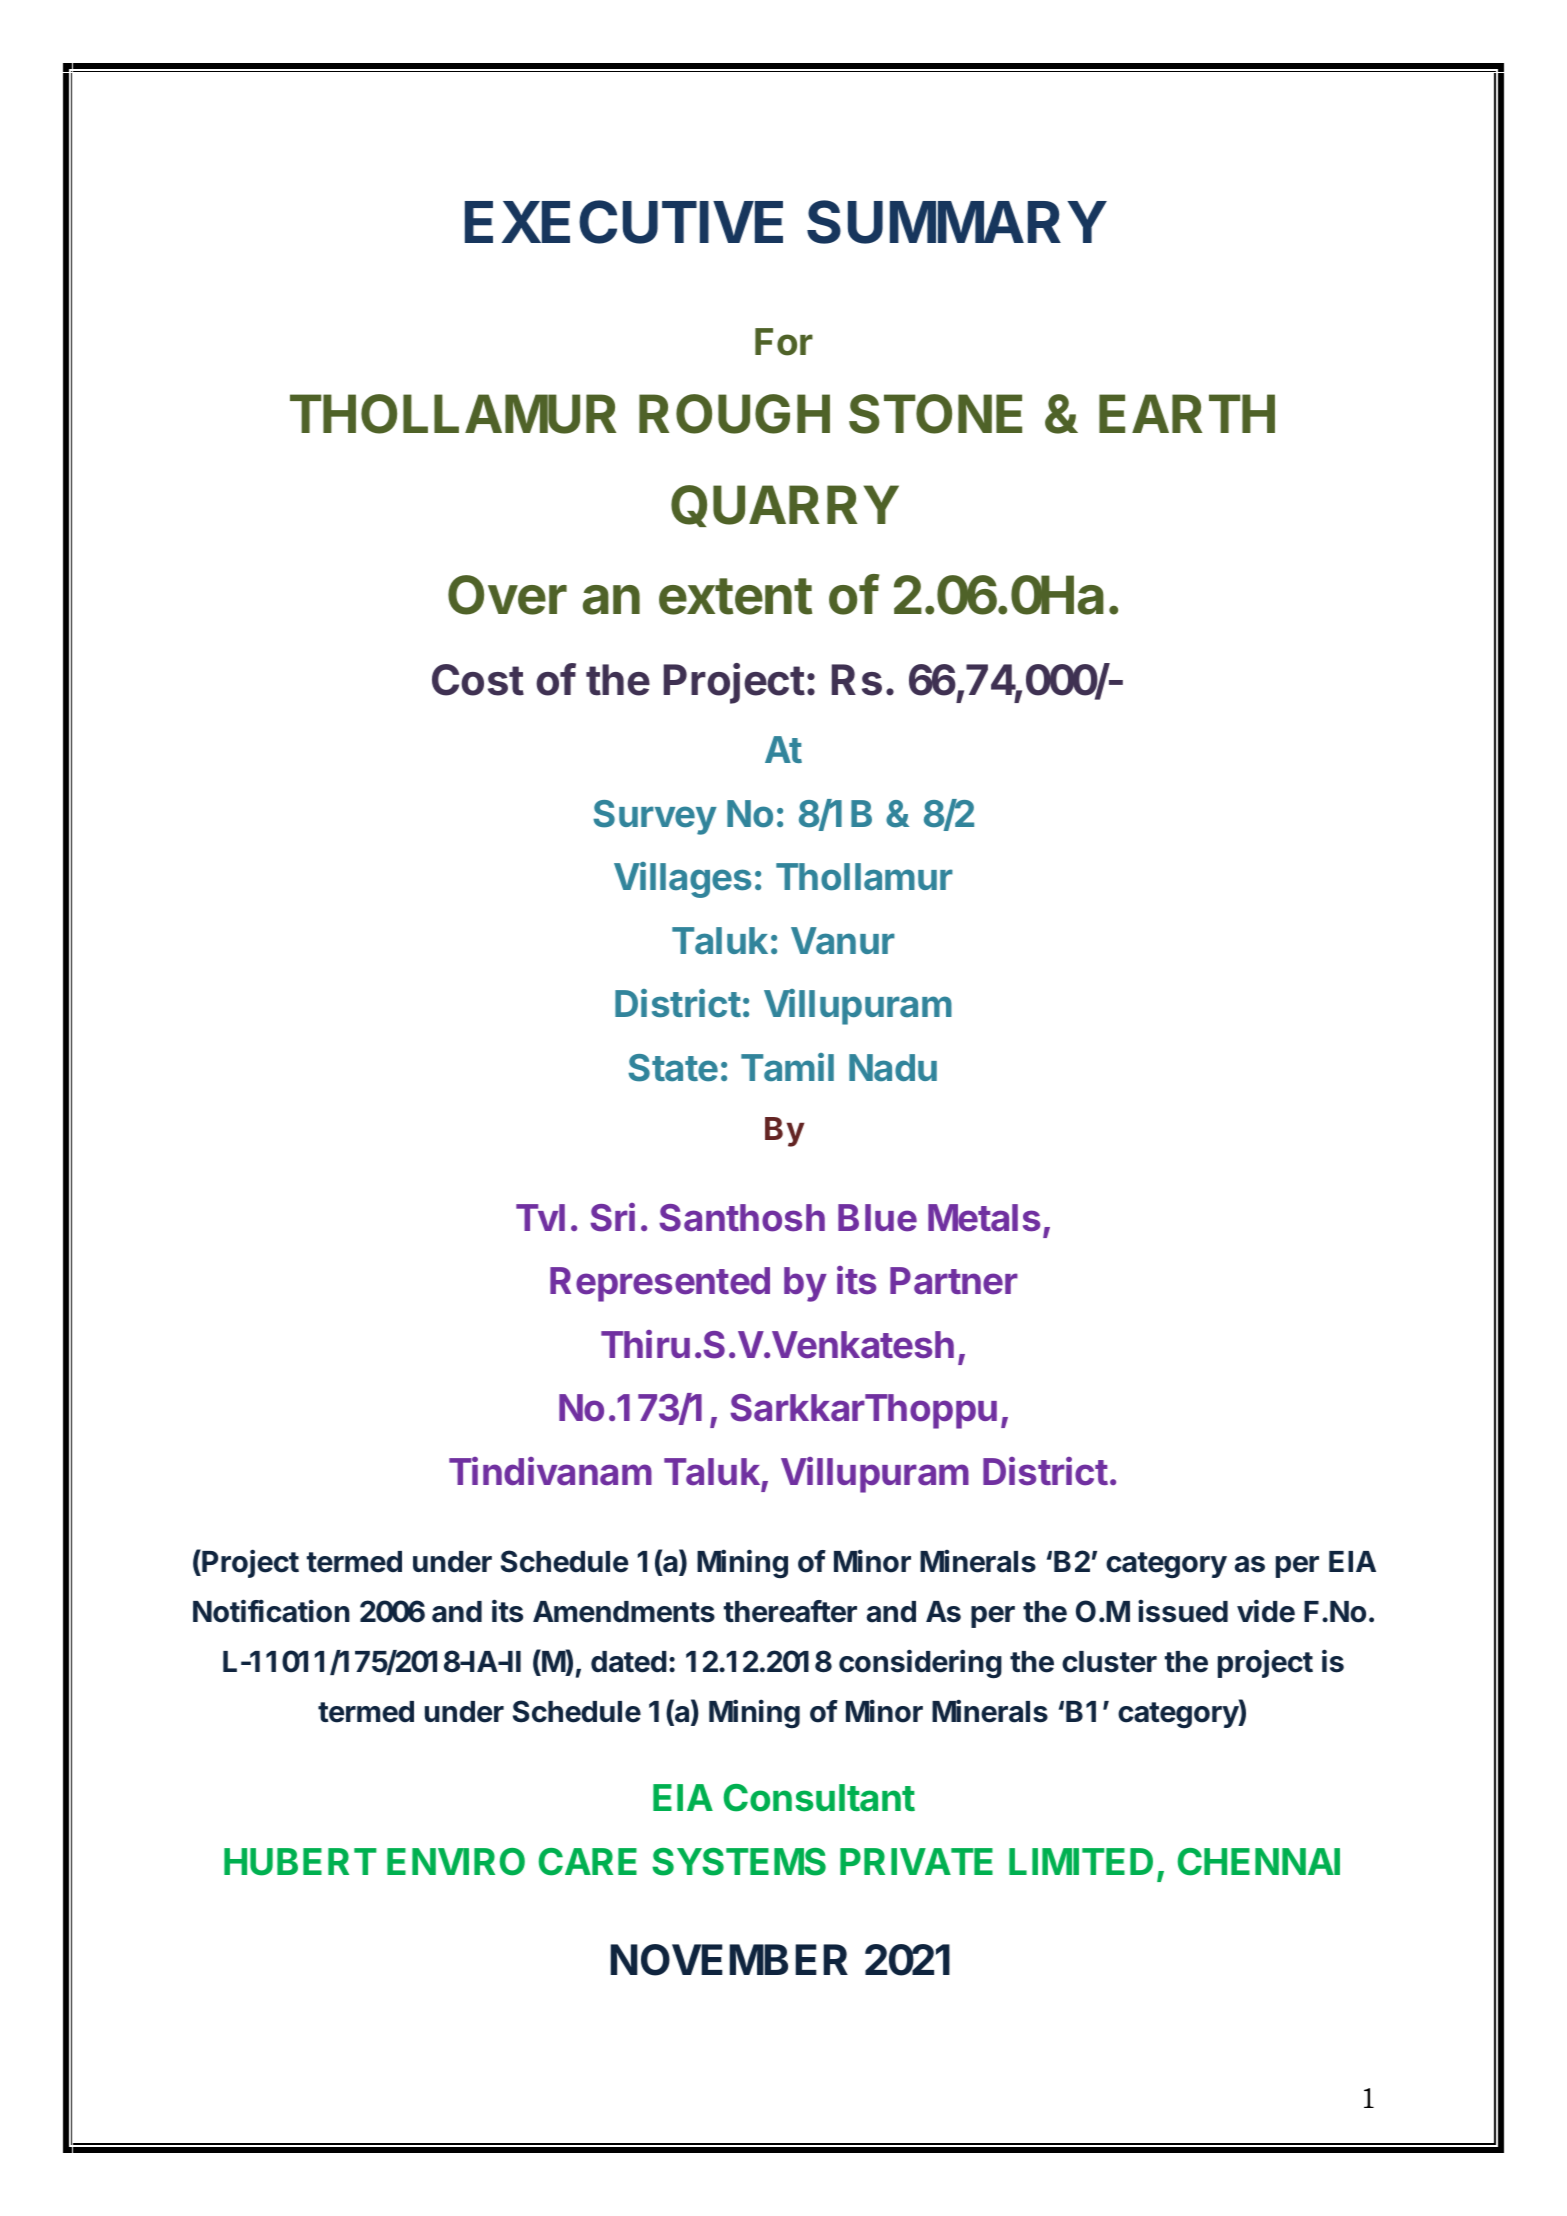 Image resolution: width=1567 pixels, height=2216 pixels. I want to click on Cost, so click(478, 680).
